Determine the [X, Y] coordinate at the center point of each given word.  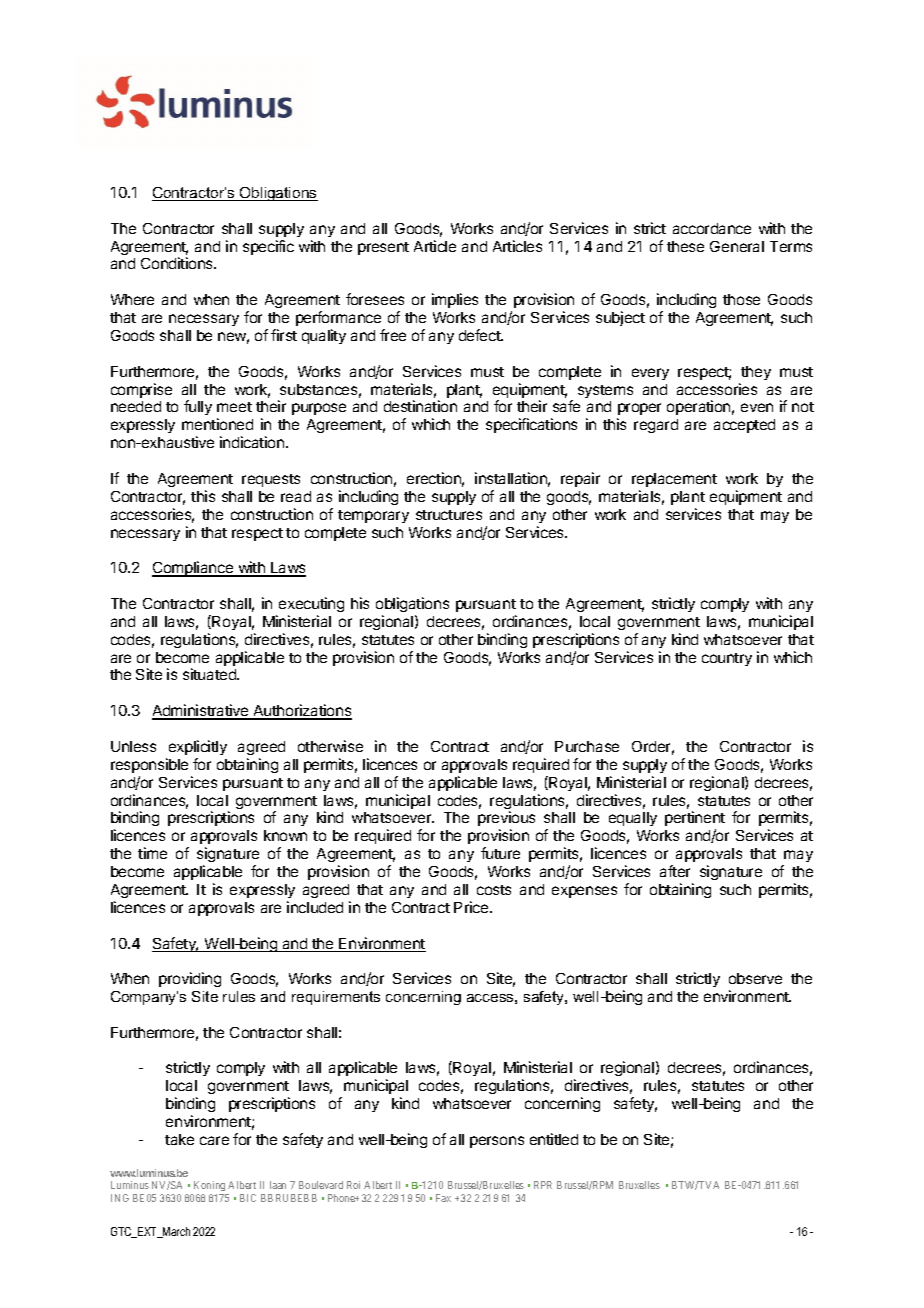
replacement [674, 480]
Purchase [587, 746]
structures [449, 515]
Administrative [201, 711]
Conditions [178, 263]
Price [472, 907]
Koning [209, 1188]
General [737, 246]
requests [271, 480]
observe [755, 978]
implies [455, 300]
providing [190, 979]
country [727, 659]
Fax [443, 1198]
